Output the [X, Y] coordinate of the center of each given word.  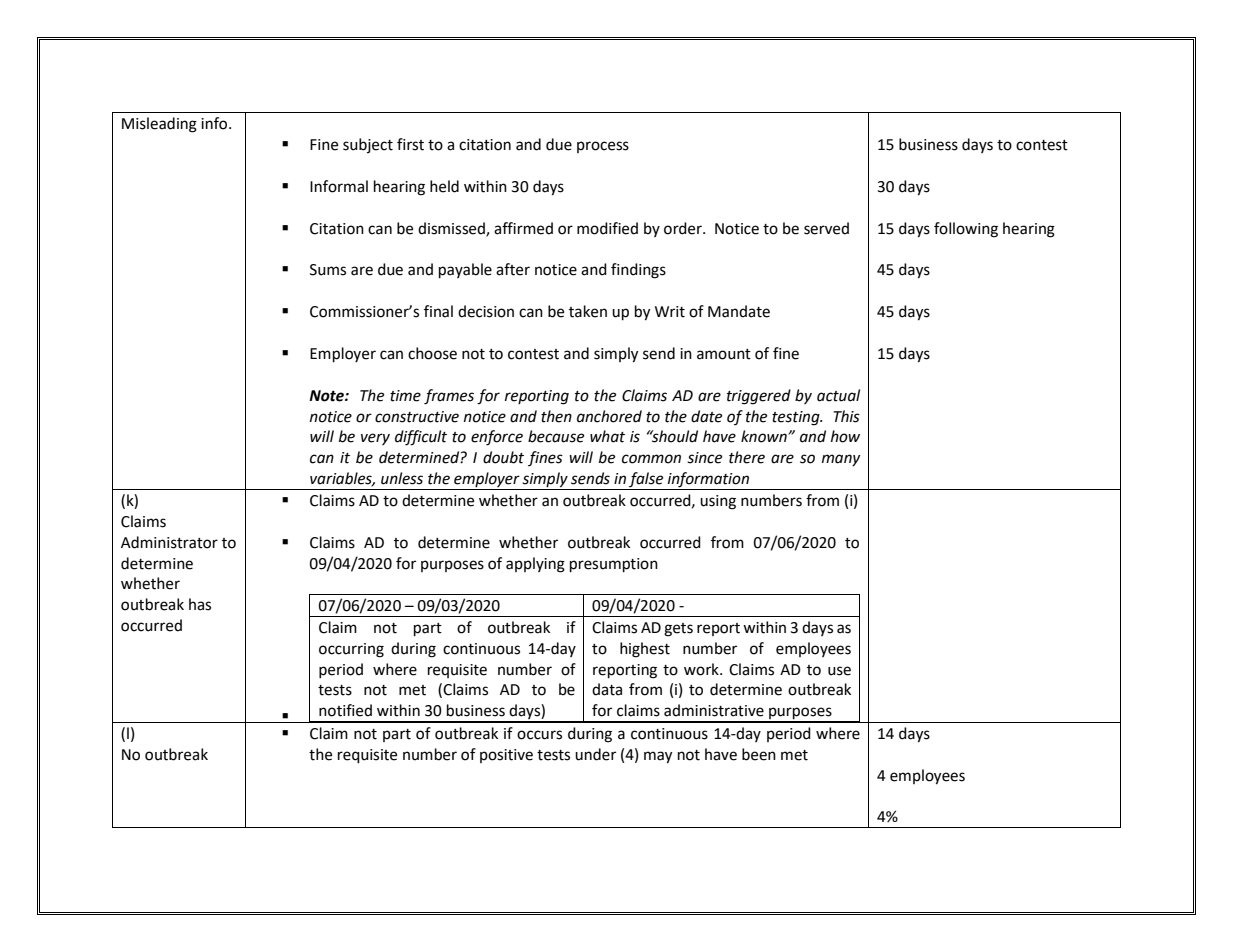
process [603, 147]
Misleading [159, 125]
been [759, 754]
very [375, 439]
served [826, 228]
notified [345, 710]
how [845, 436]
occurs [539, 735]
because [556, 436]
